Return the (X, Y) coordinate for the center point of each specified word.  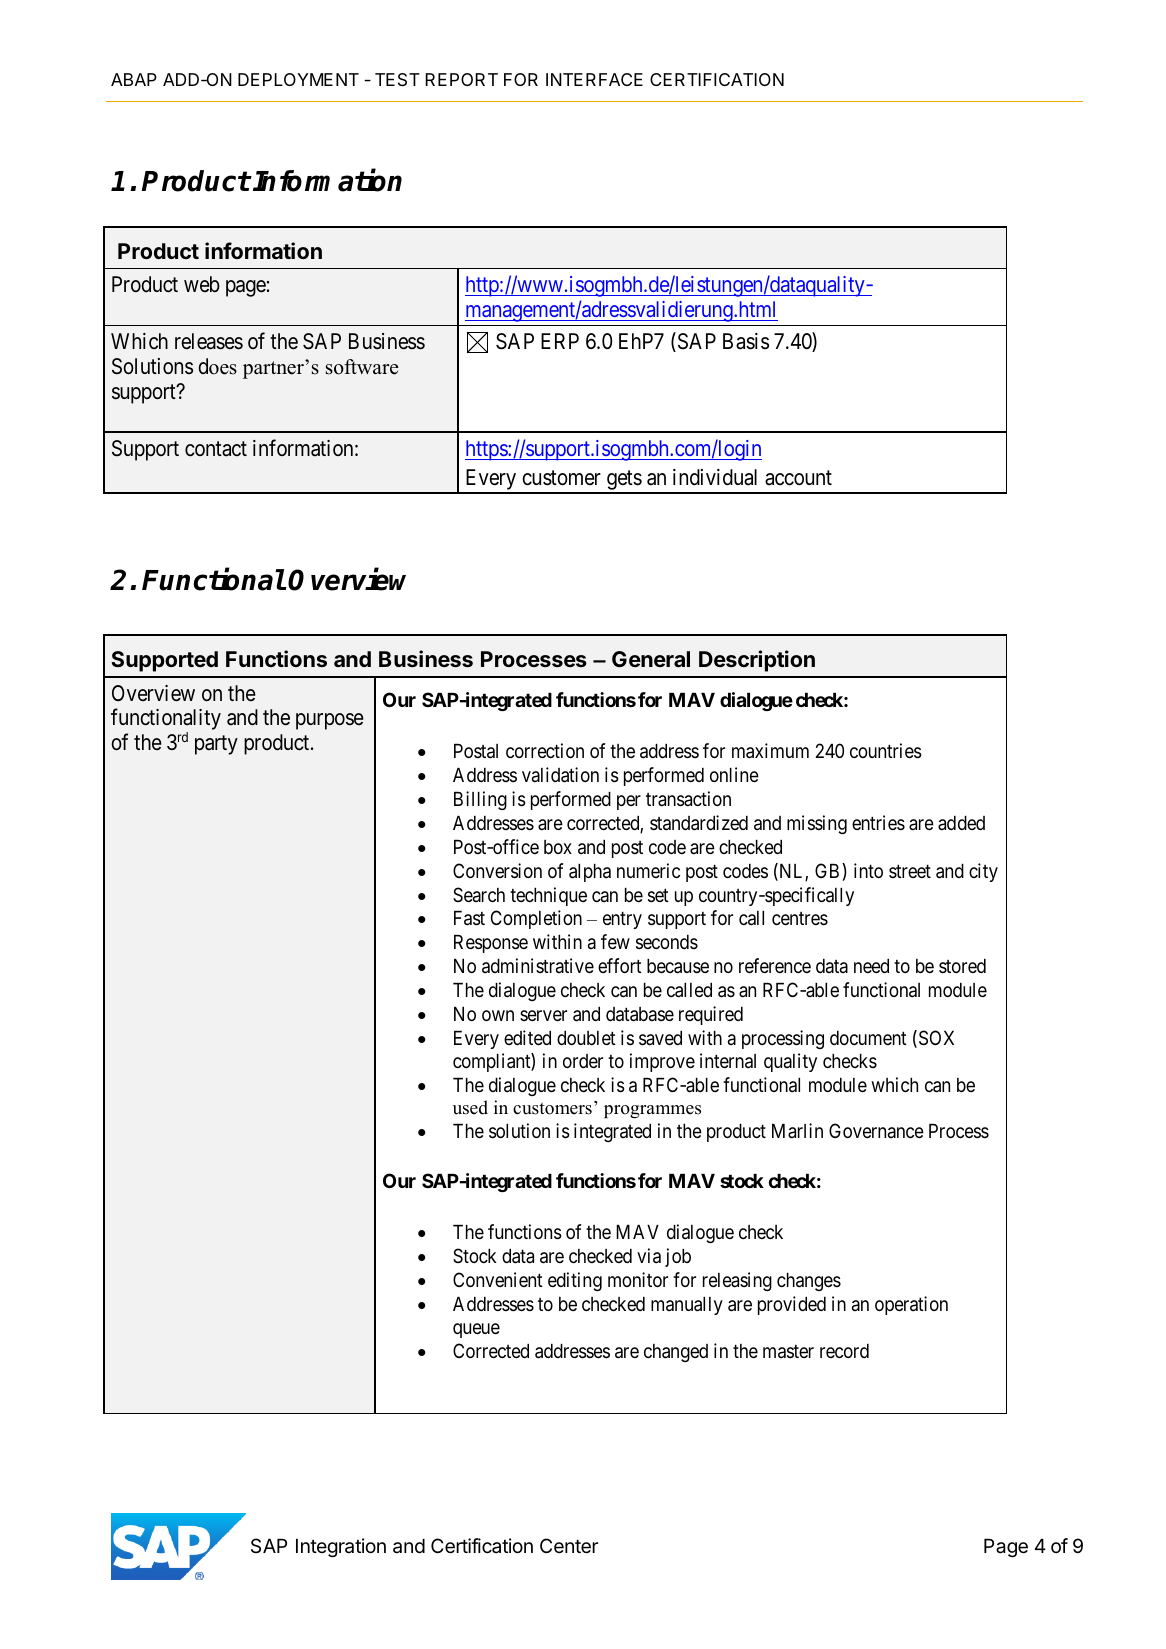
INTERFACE (594, 79)
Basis (746, 341)
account (798, 478)
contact (216, 449)
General (651, 659)
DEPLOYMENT (298, 79)
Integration (341, 1547)
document (868, 1038)
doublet (586, 1038)
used (470, 1107)
